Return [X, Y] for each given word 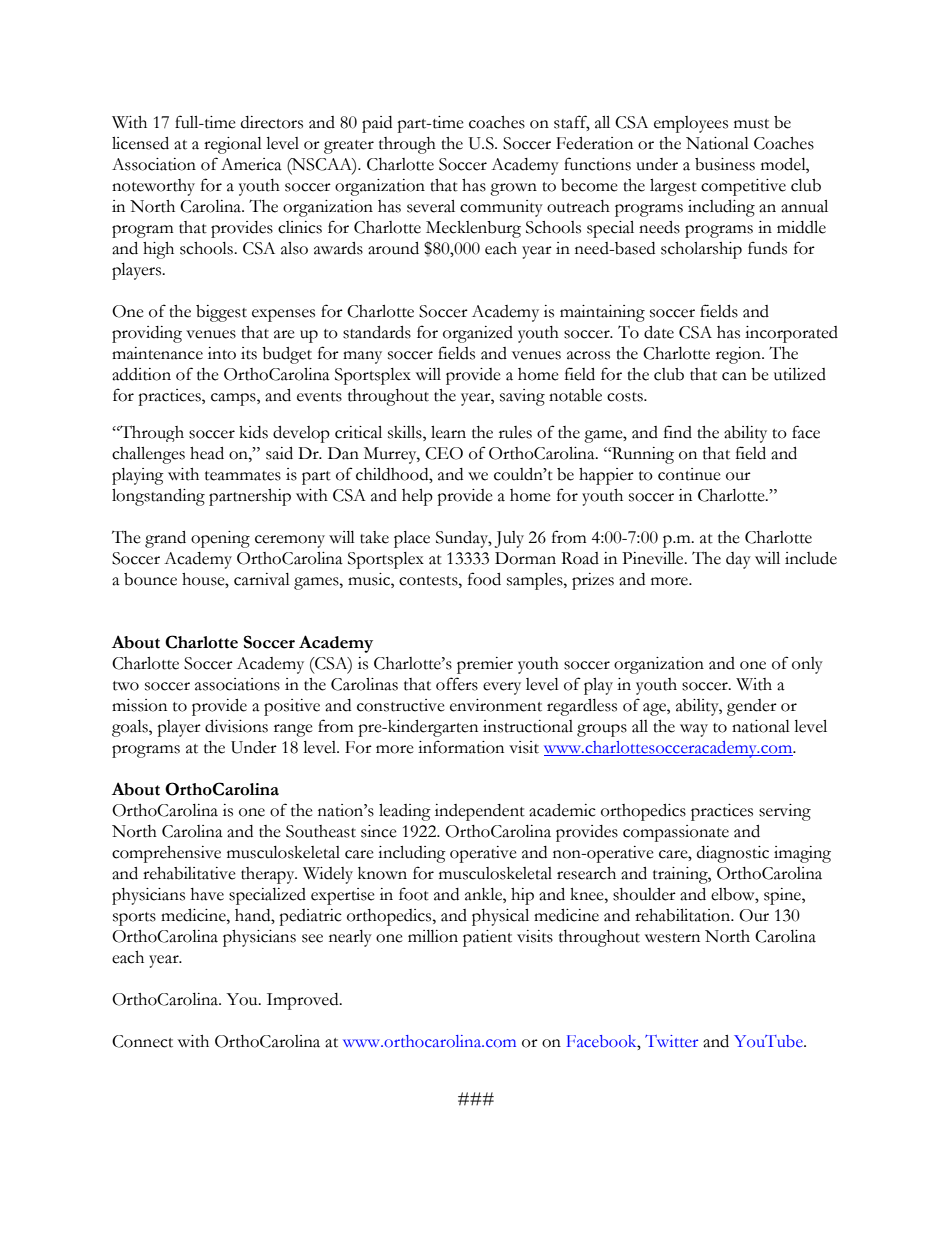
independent [480, 812]
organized [478, 334]
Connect [142, 1041]
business [725, 164]
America [251, 164]
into [222, 353]
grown [513, 189]
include [811, 558]
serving [785, 812]
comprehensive [166, 854]
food [484, 579]
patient [487, 938]
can [734, 376]
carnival [262, 579]
